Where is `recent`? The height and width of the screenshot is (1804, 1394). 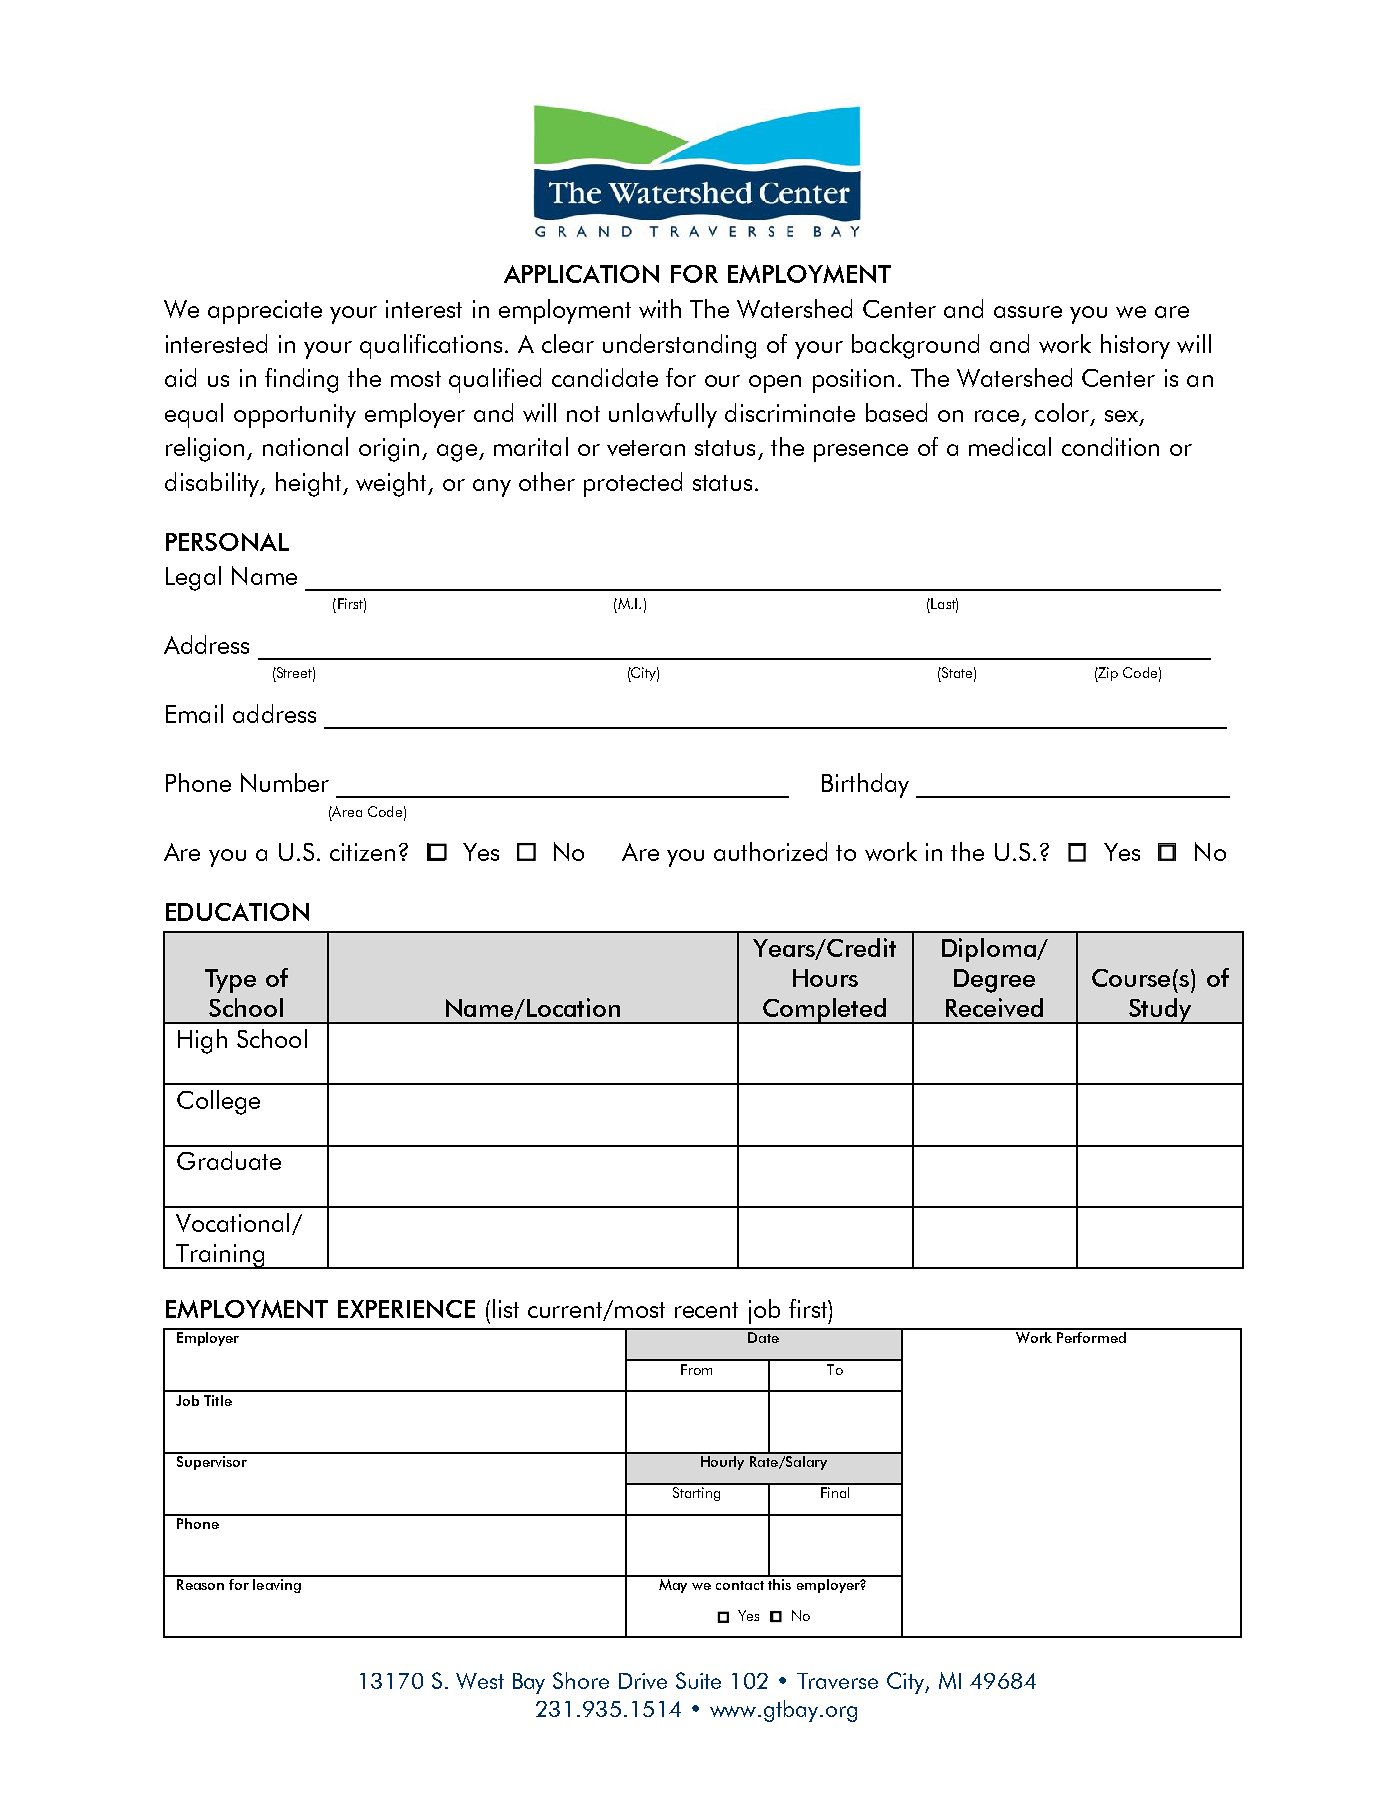
recent is located at coordinates (706, 1310).
